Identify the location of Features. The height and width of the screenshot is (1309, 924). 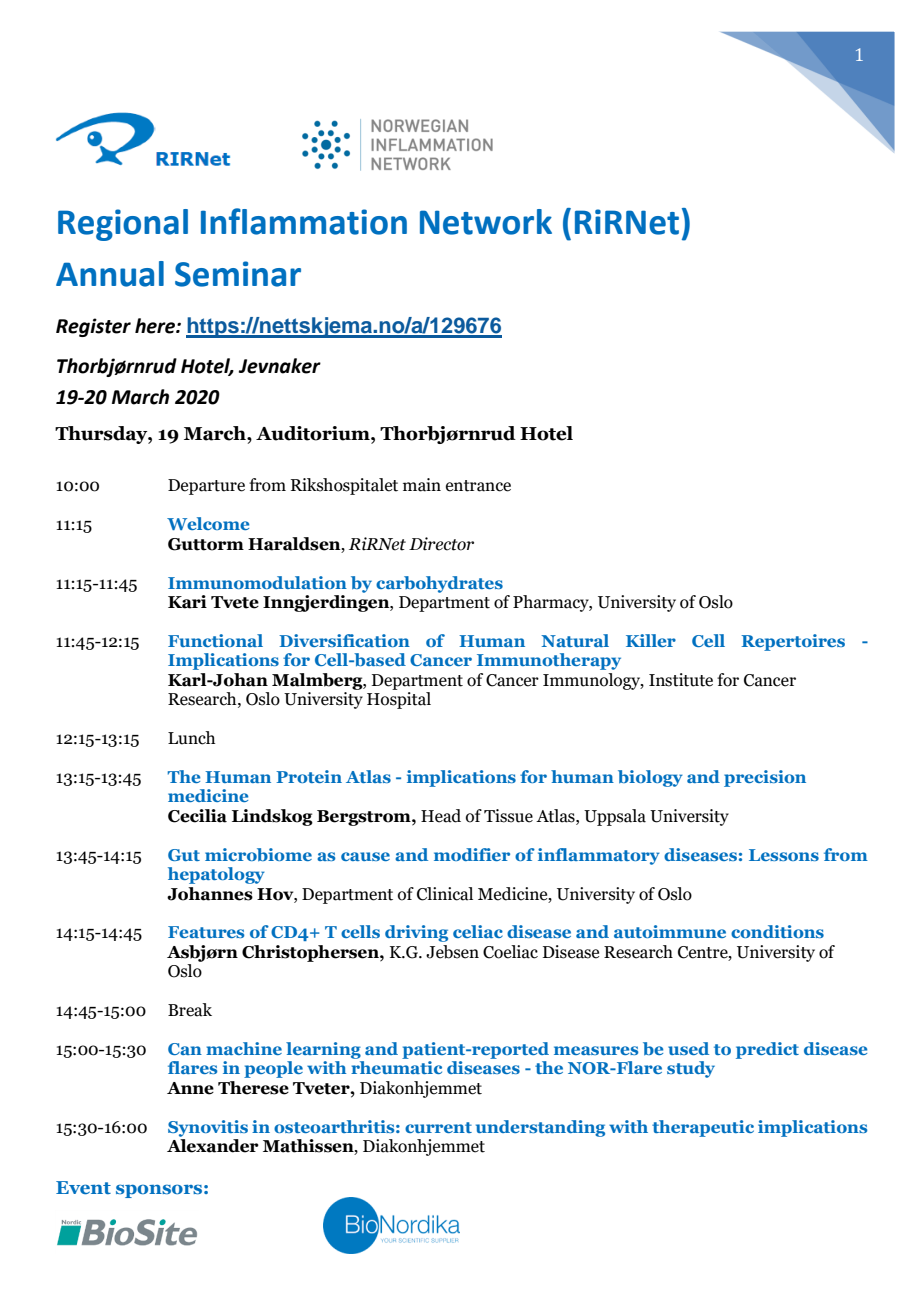
(206, 932).
